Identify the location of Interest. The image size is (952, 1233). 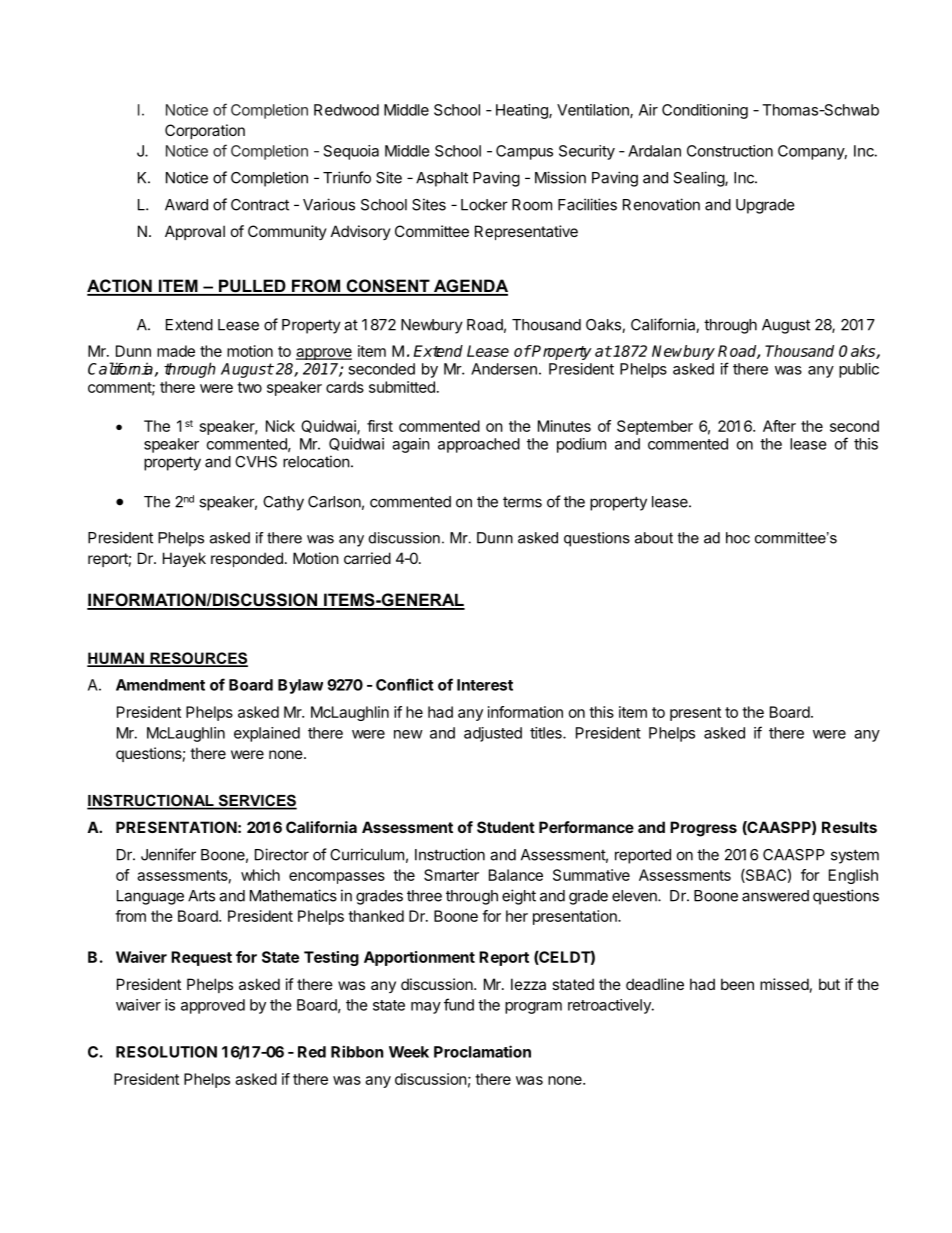
(485, 685).
